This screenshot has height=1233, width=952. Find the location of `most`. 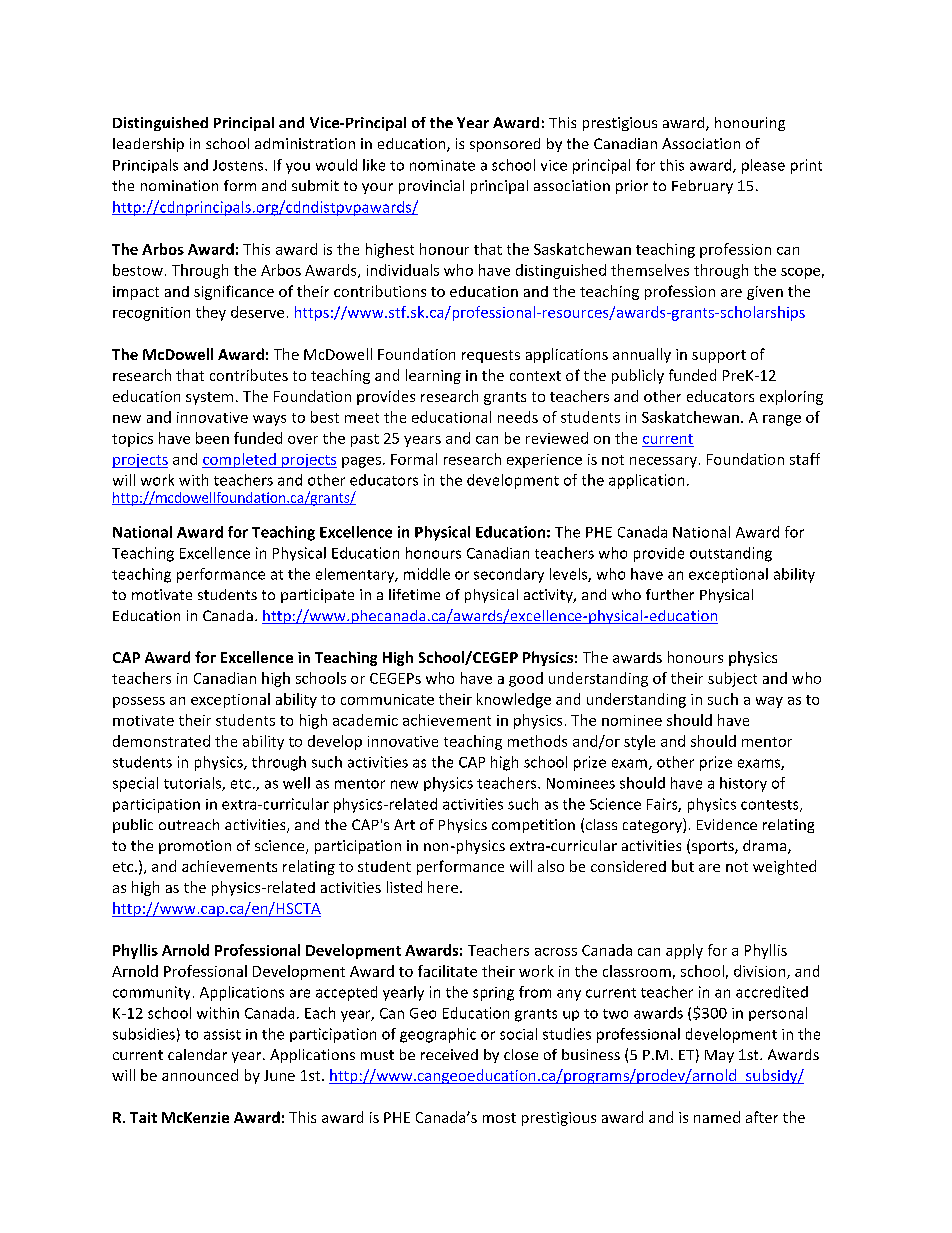

most is located at coordinates (499, 1118).
